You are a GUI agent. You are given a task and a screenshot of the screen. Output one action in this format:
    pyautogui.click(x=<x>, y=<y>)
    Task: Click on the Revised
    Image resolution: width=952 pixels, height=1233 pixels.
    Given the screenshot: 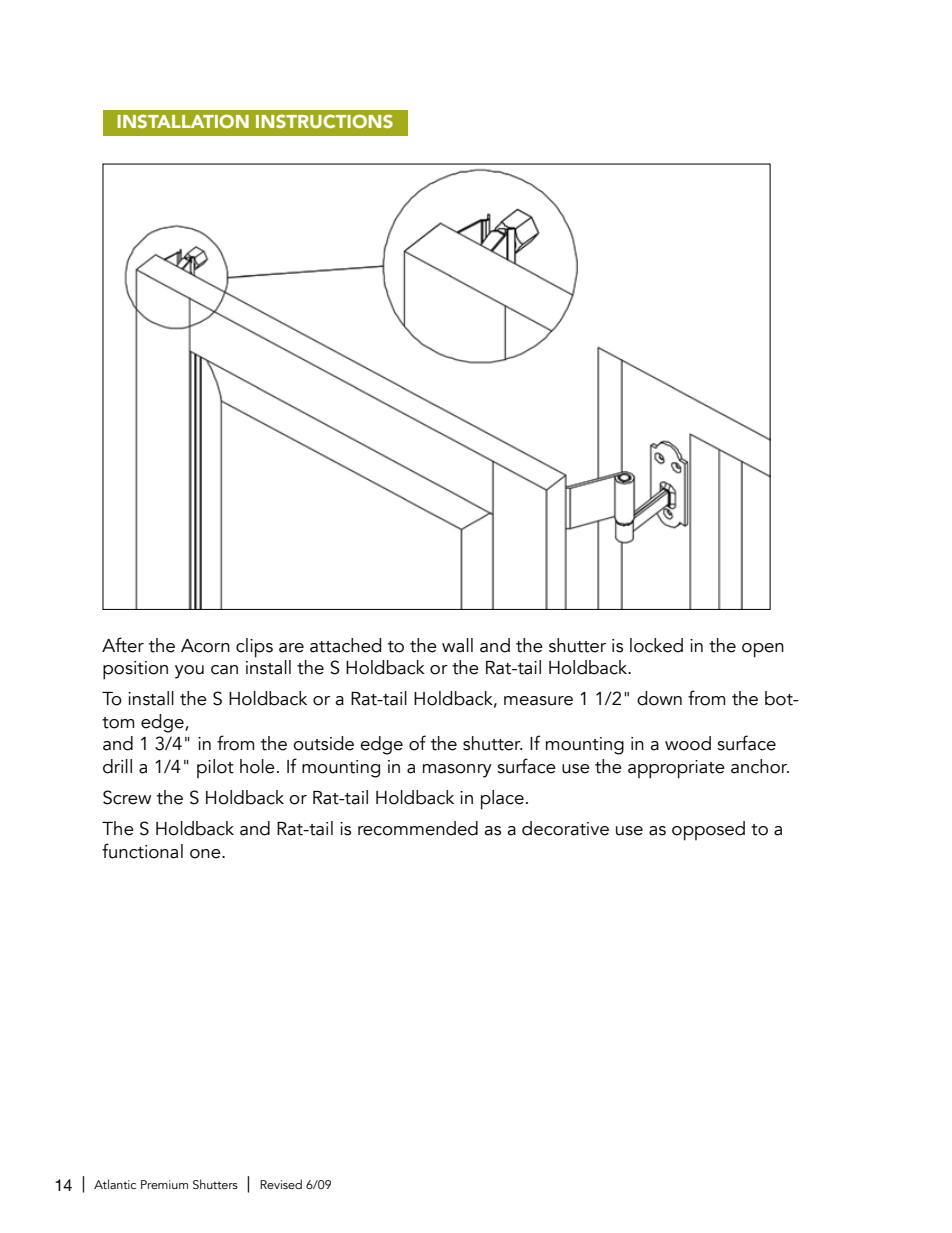 What is the action you would take?
    pyautogui.click(x=281, y=1184)
